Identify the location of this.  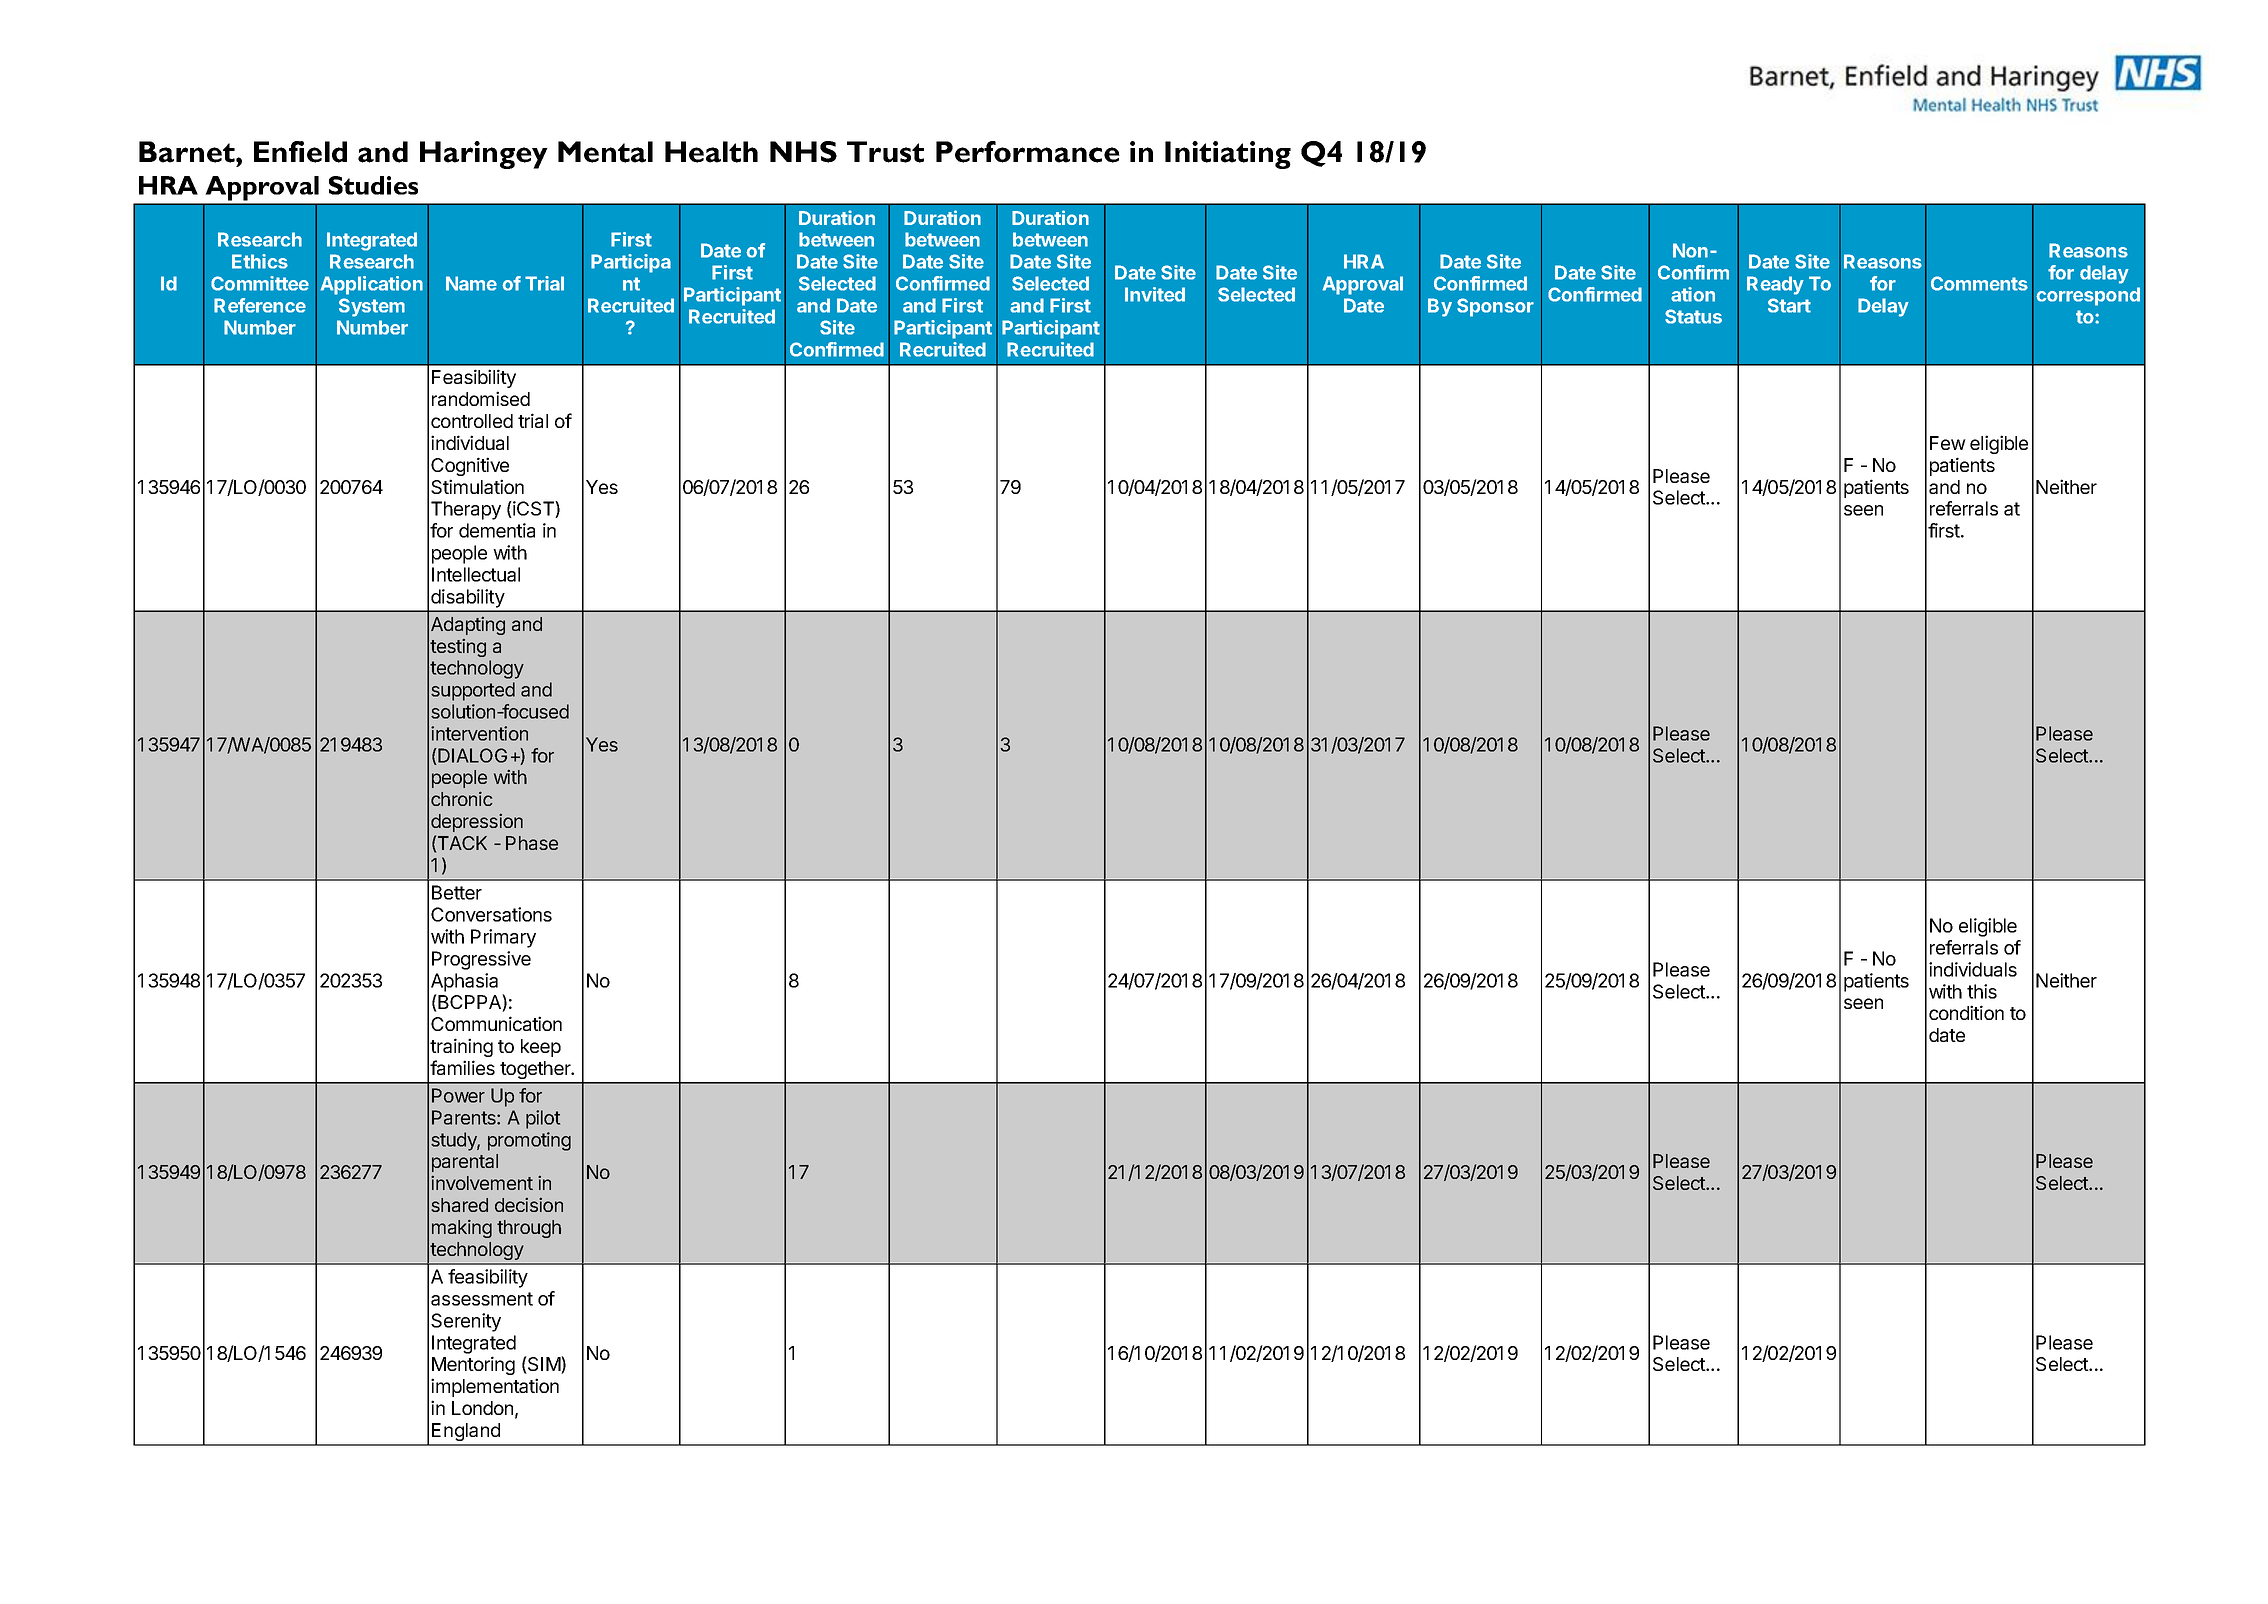
(1982, 991).
